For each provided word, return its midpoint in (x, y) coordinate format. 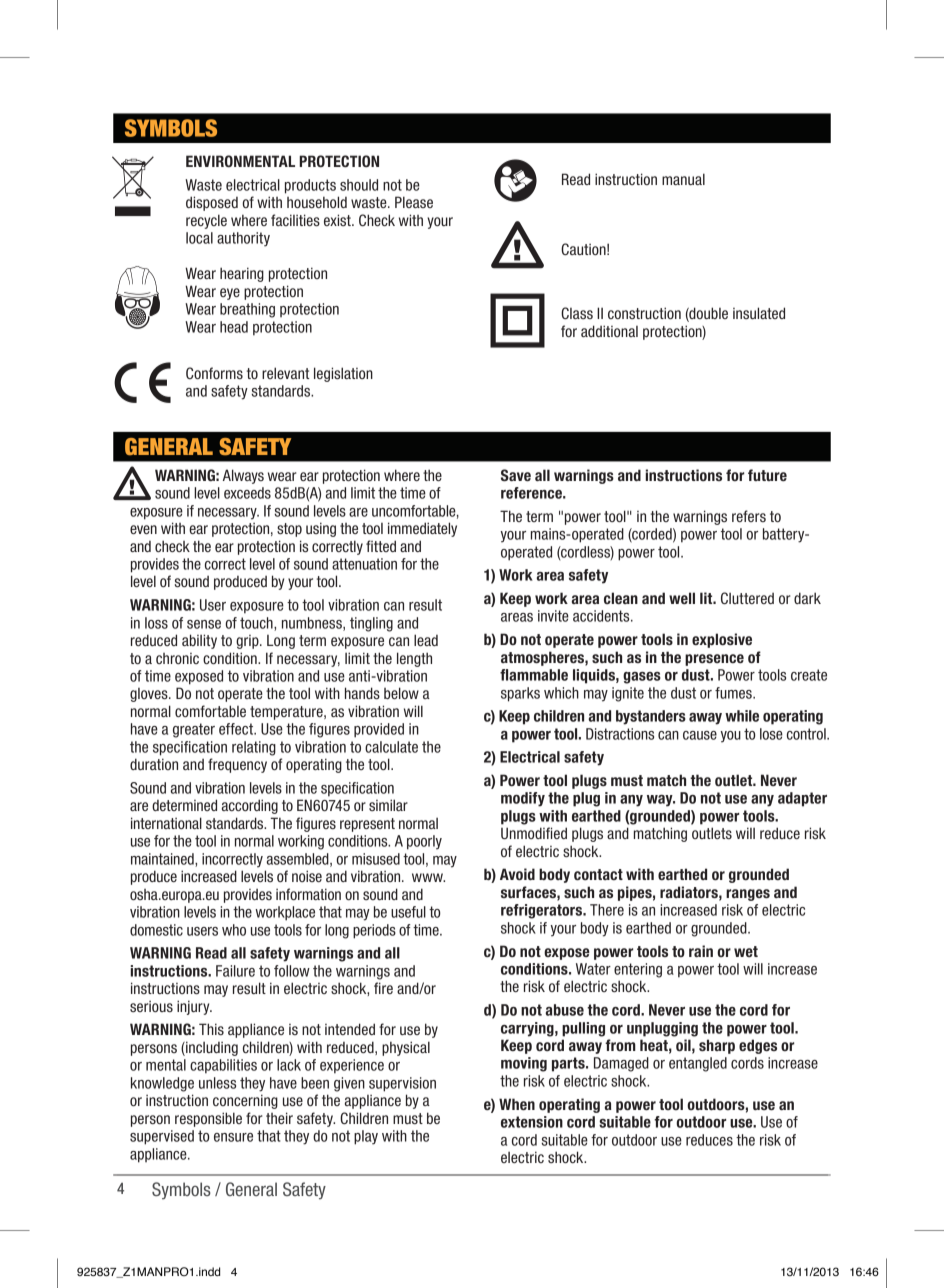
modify (523, 799)
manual (683, 179)
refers (749, 516)
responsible (208, 1119)
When (517, 1104)
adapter (802, 799)
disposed (212, 203)
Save (516, 475)
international (166, 823)
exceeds (247, 493)
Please (414, 202)
